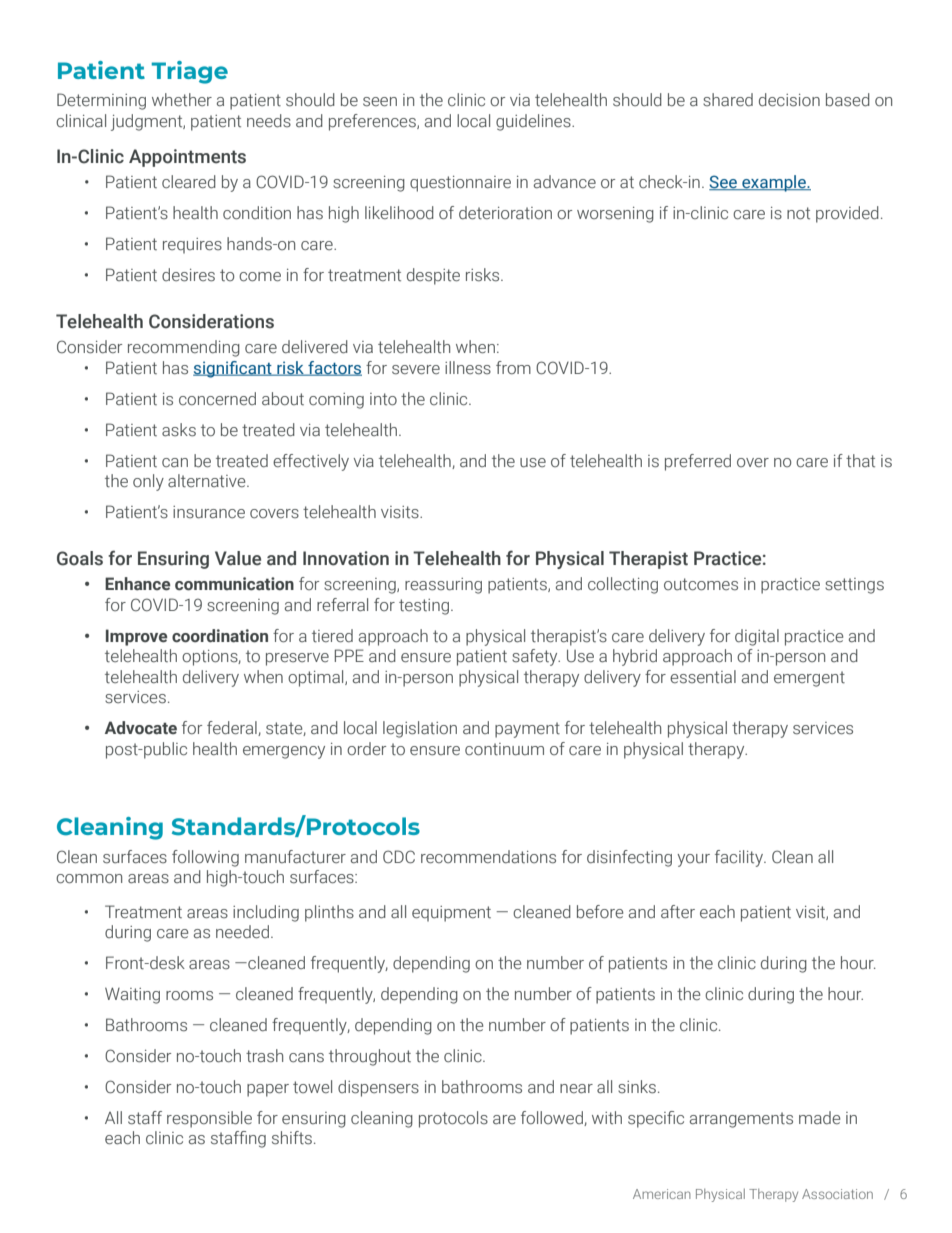 The width and height of the screenshot is (952, 1233). Describe the element at coordinates (182, 100) in the screenshot. I see `whether` at that location.
